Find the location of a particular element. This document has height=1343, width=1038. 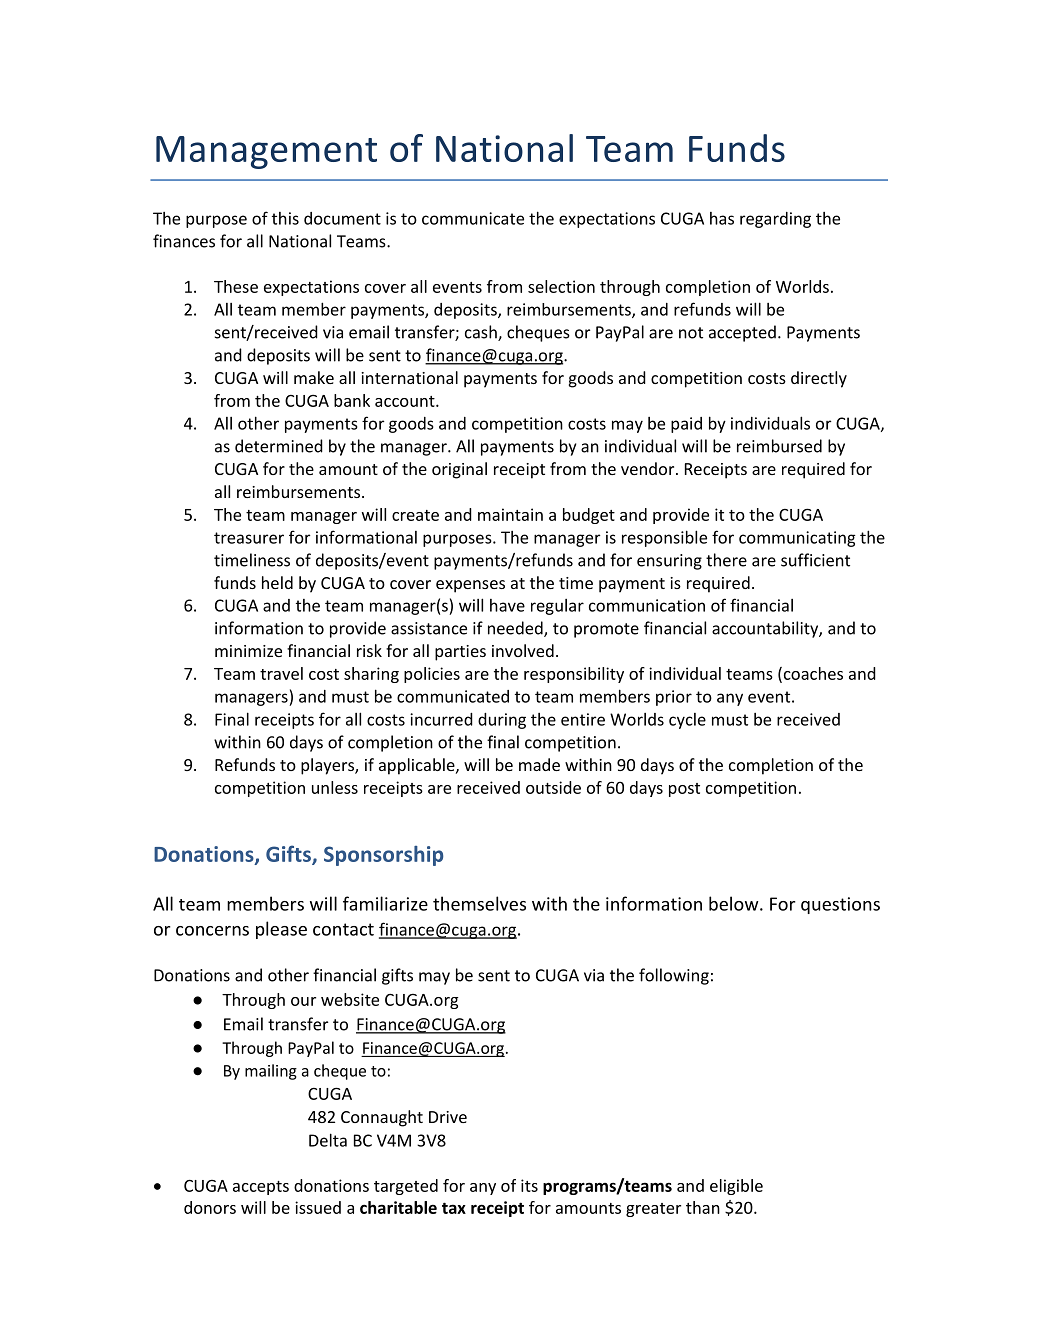

original is located at coordinates (459, 470).
